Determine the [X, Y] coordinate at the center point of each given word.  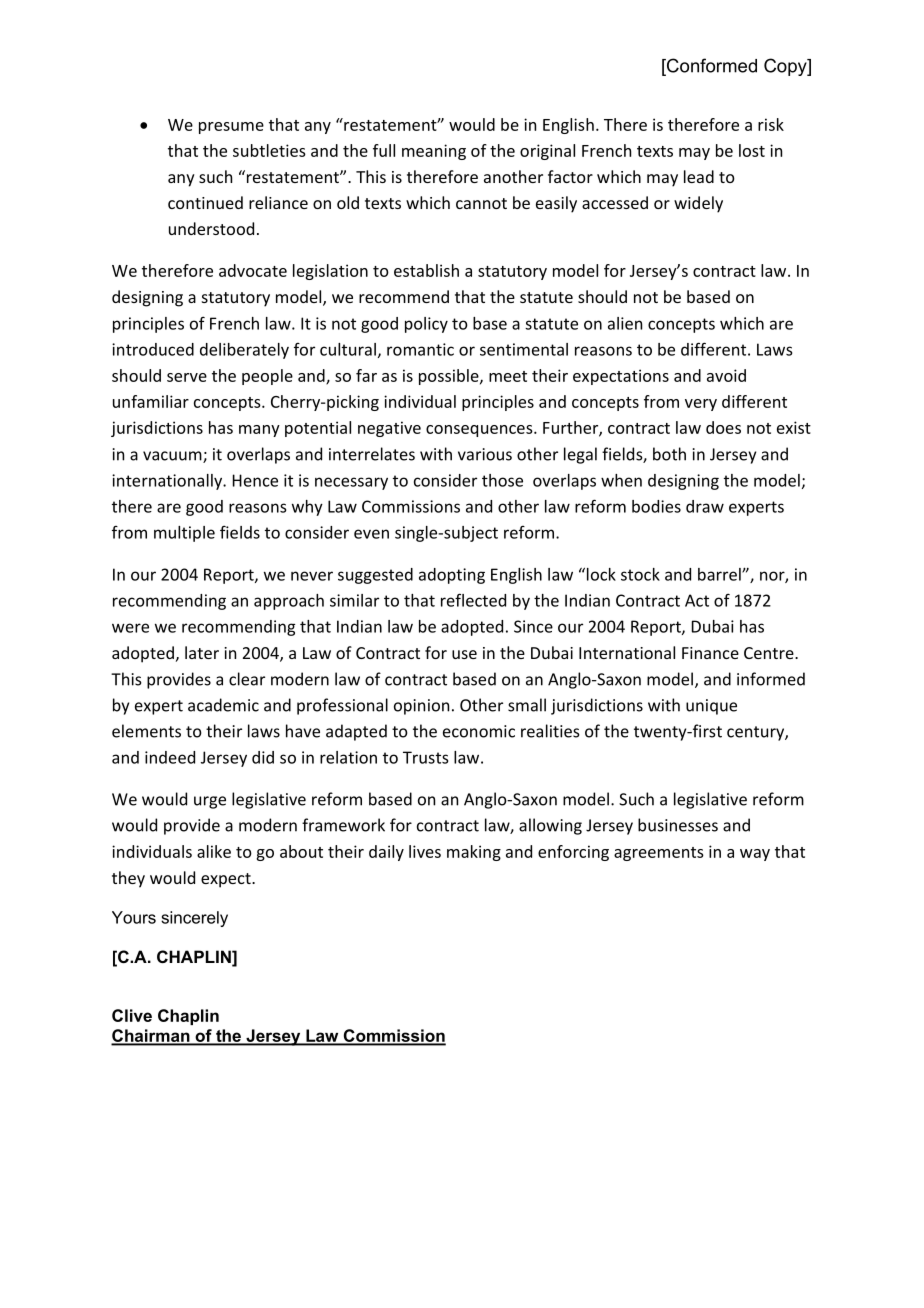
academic [223, 705]
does [723, 427]
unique [711, 707]
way [755, 855]
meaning [434, 152]
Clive [132, 1015]
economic [479, 731]
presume [231, 128]
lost [752, 150]
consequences [480, 431]
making [474, 853]
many [259, 431]
